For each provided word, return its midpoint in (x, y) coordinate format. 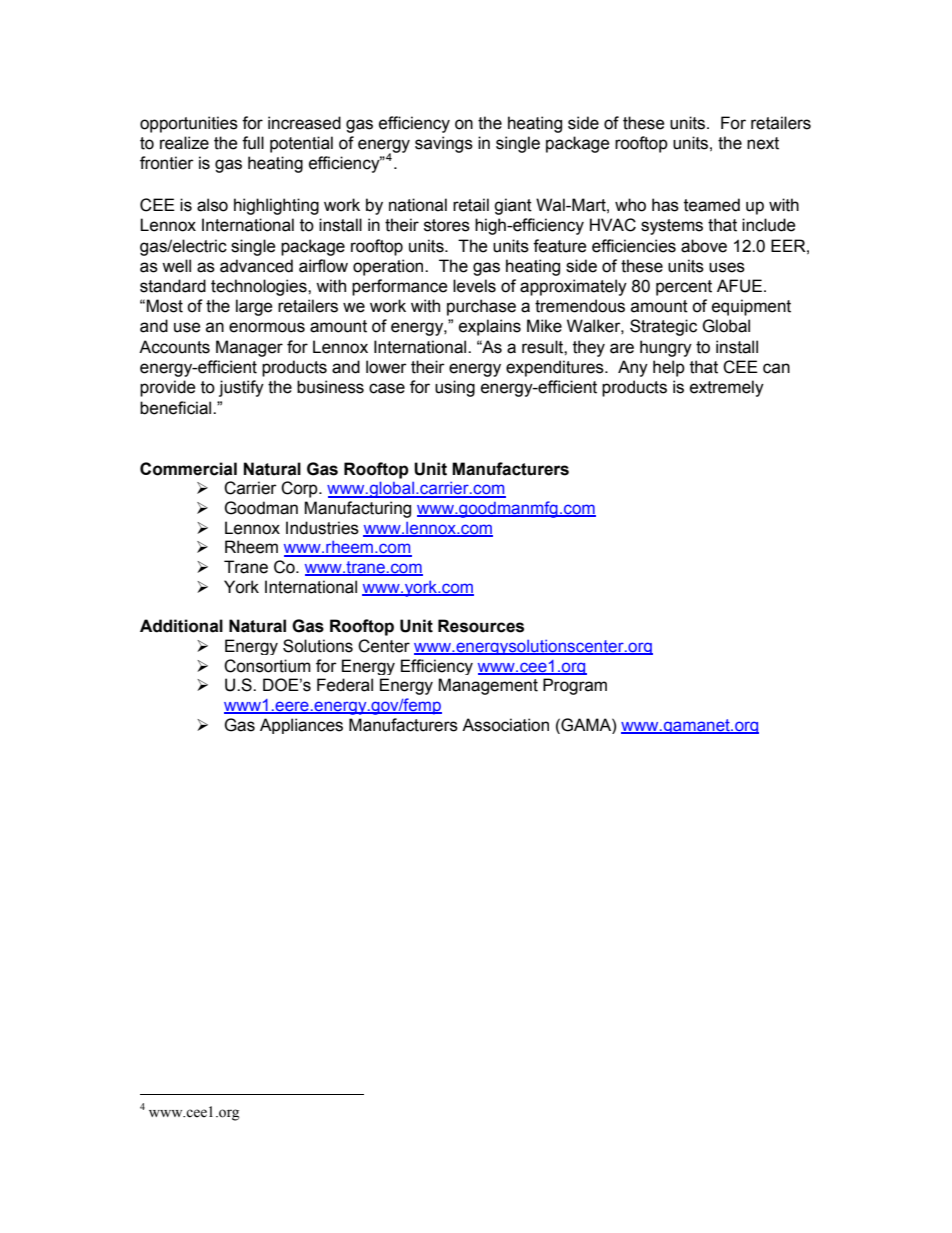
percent (684, 288)
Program (575, 686)
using (455, 388)
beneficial (177, 408)
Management (488, 686)
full (253, 143)
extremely (727, 388)
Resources (481, 626)
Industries (322, 528)
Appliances (301, 726)
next (763, 143)
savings (444, 144)
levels (474, 286)
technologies (260, 287)
